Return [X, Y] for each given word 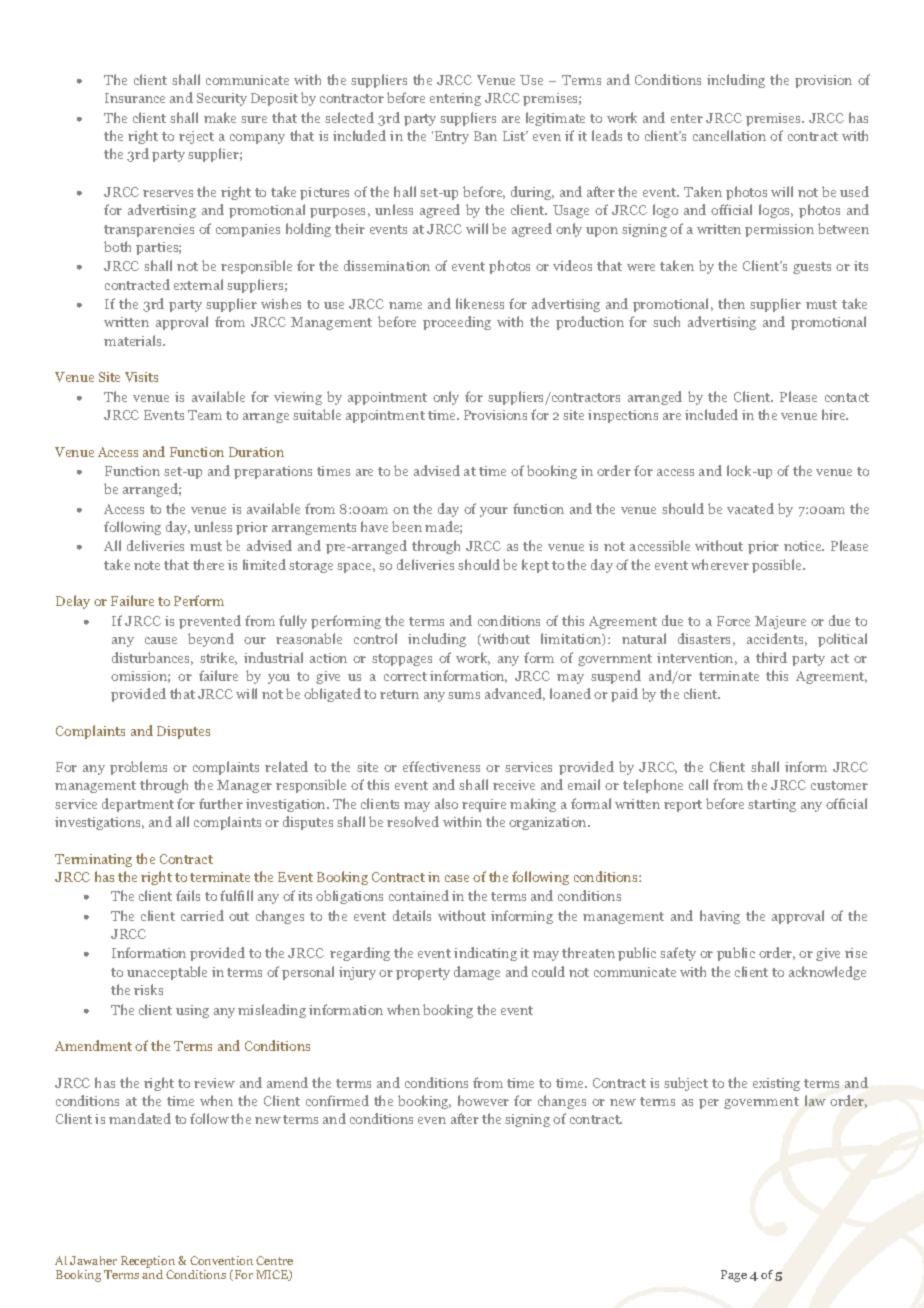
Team [205, 415]
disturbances [152, 658]
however [483, 1100]
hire [835, 414]
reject [196, 137]
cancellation [729, 135]
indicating [485, 954]
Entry [452, 137]
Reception [148, 1262]
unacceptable [167, 973]
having [720, 917]
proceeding [457, 323]
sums [464, 695]
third [771, 657]
